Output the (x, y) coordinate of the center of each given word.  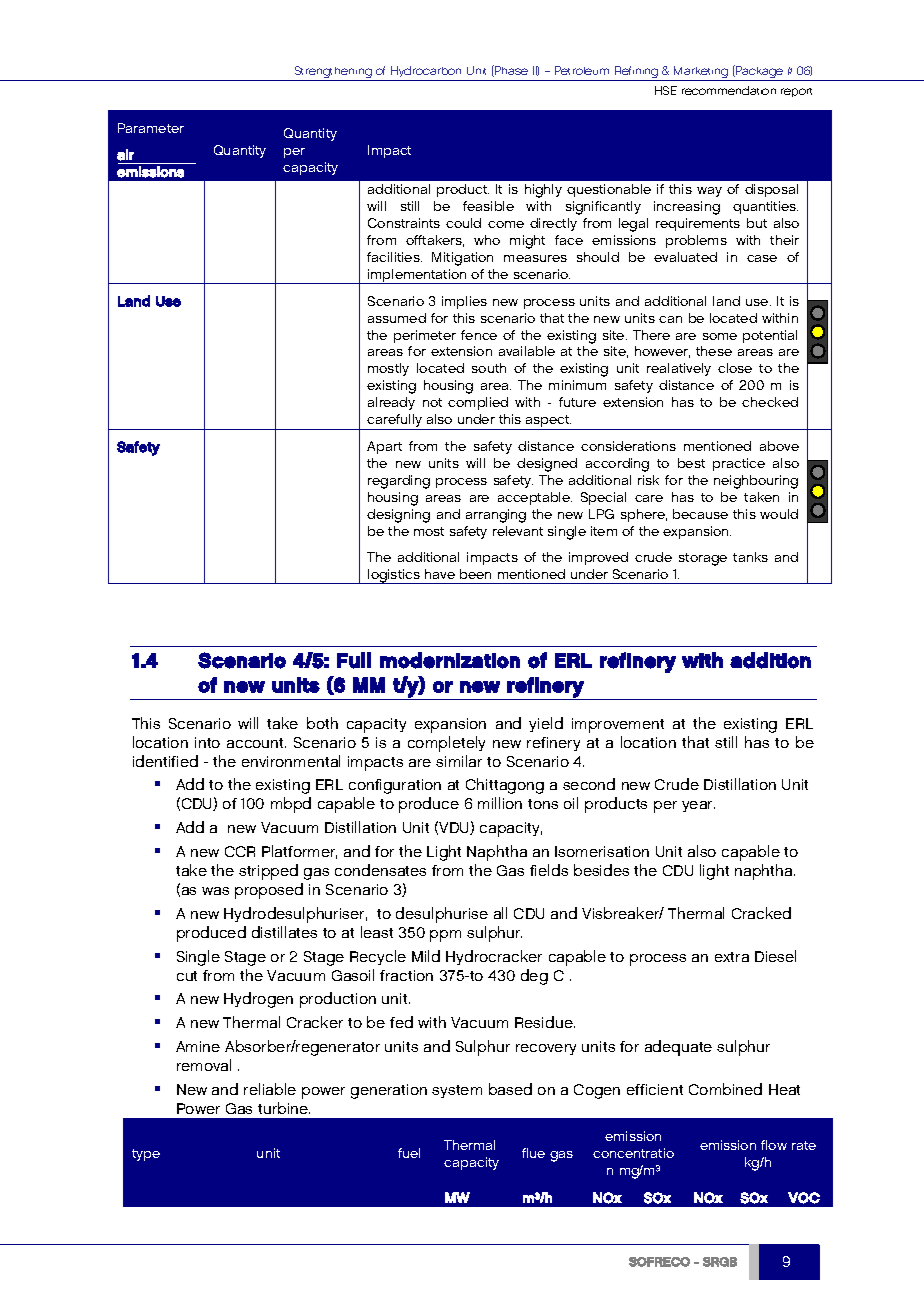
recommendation (729, 90)
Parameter (151, 128)
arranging (496, 516)
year (698, 806)
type (146, 1155)
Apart (384, 447)
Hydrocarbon (427, 73)
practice (739, 464)
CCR (240, 851)
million (500, 803)
